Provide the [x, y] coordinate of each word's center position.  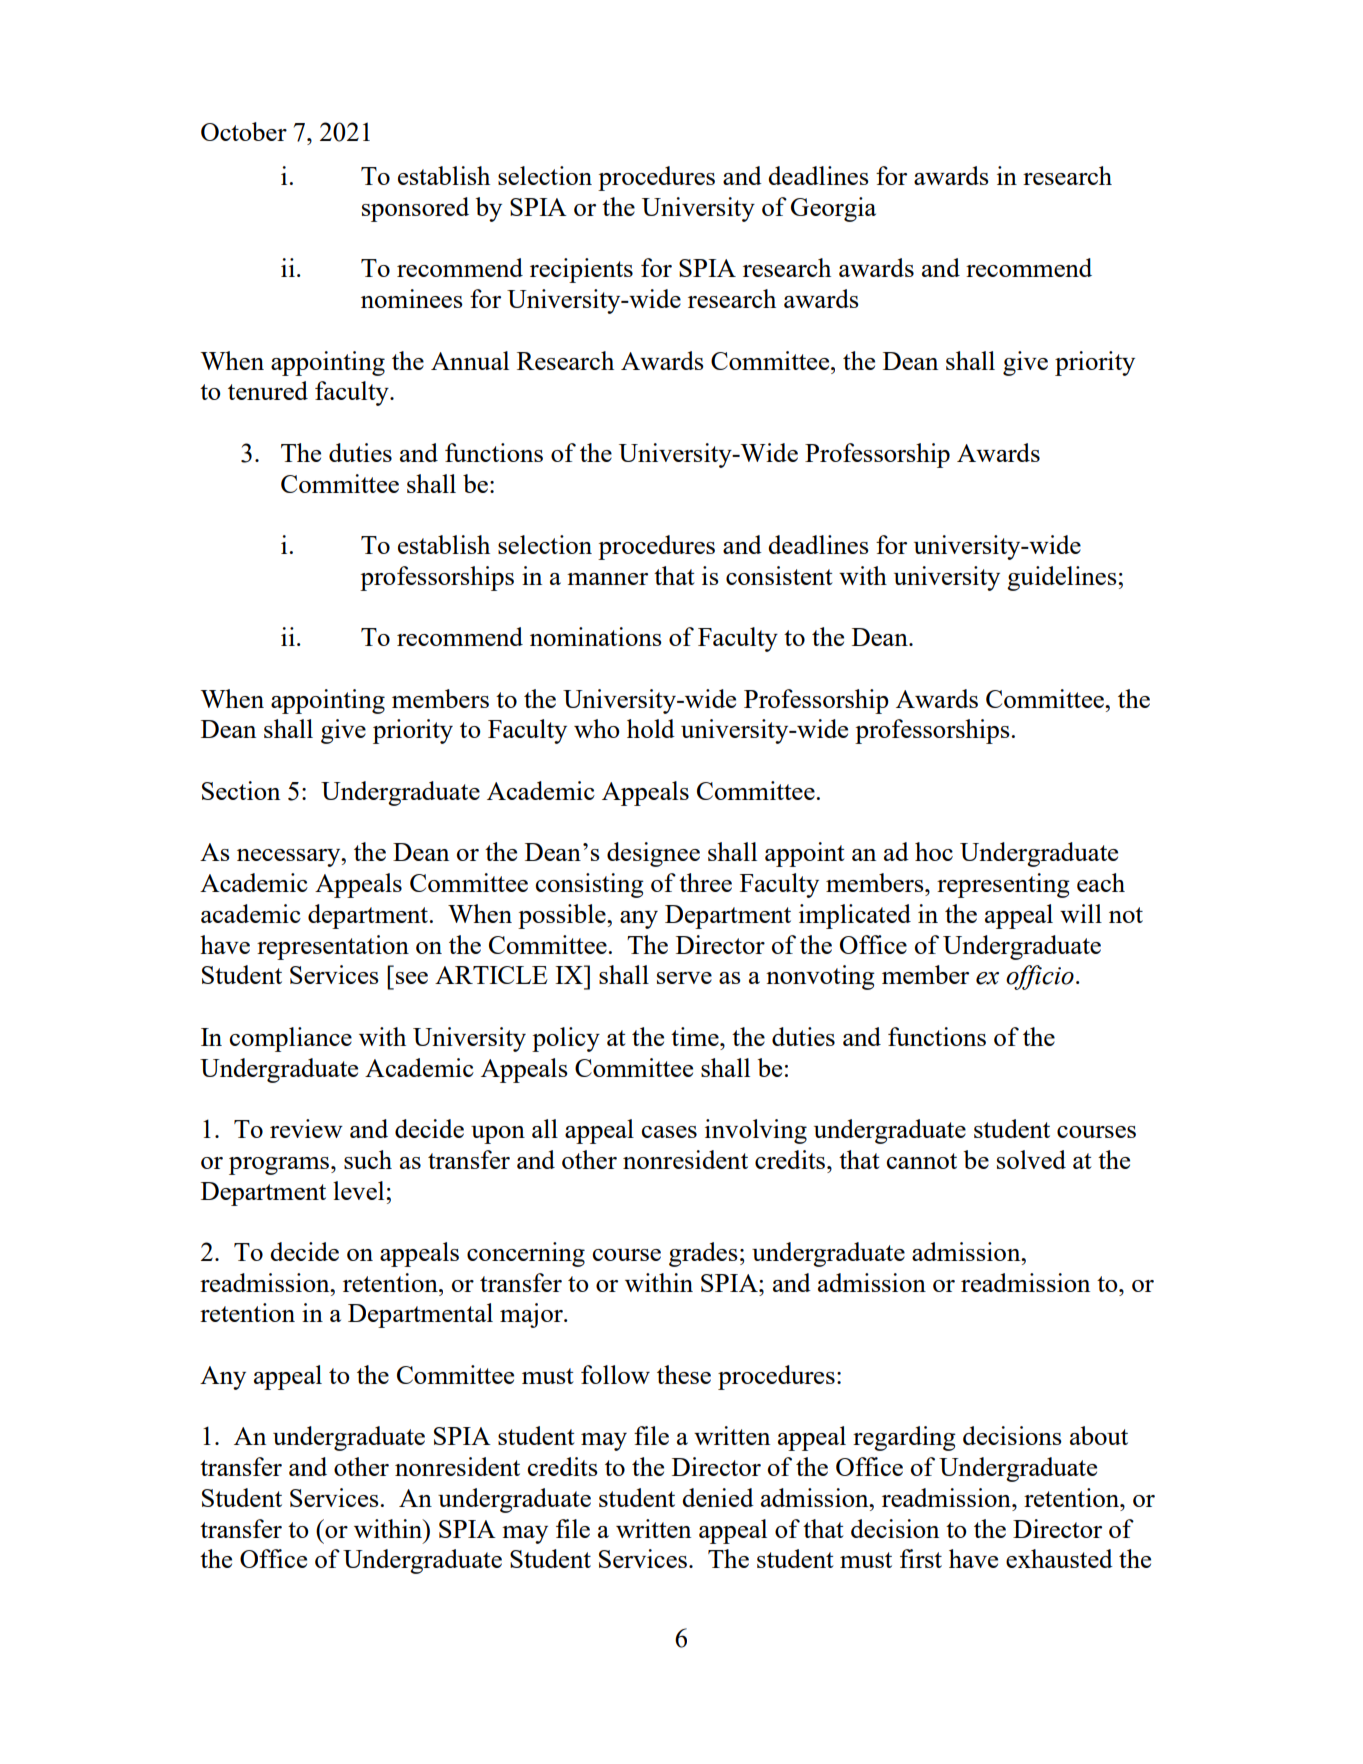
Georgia [833, 209]
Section [241, 790]
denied [718, 1497]
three [705, 882]
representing [1003, 885]
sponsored [415, 209]
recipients [581, 270]
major [532, 1315]
